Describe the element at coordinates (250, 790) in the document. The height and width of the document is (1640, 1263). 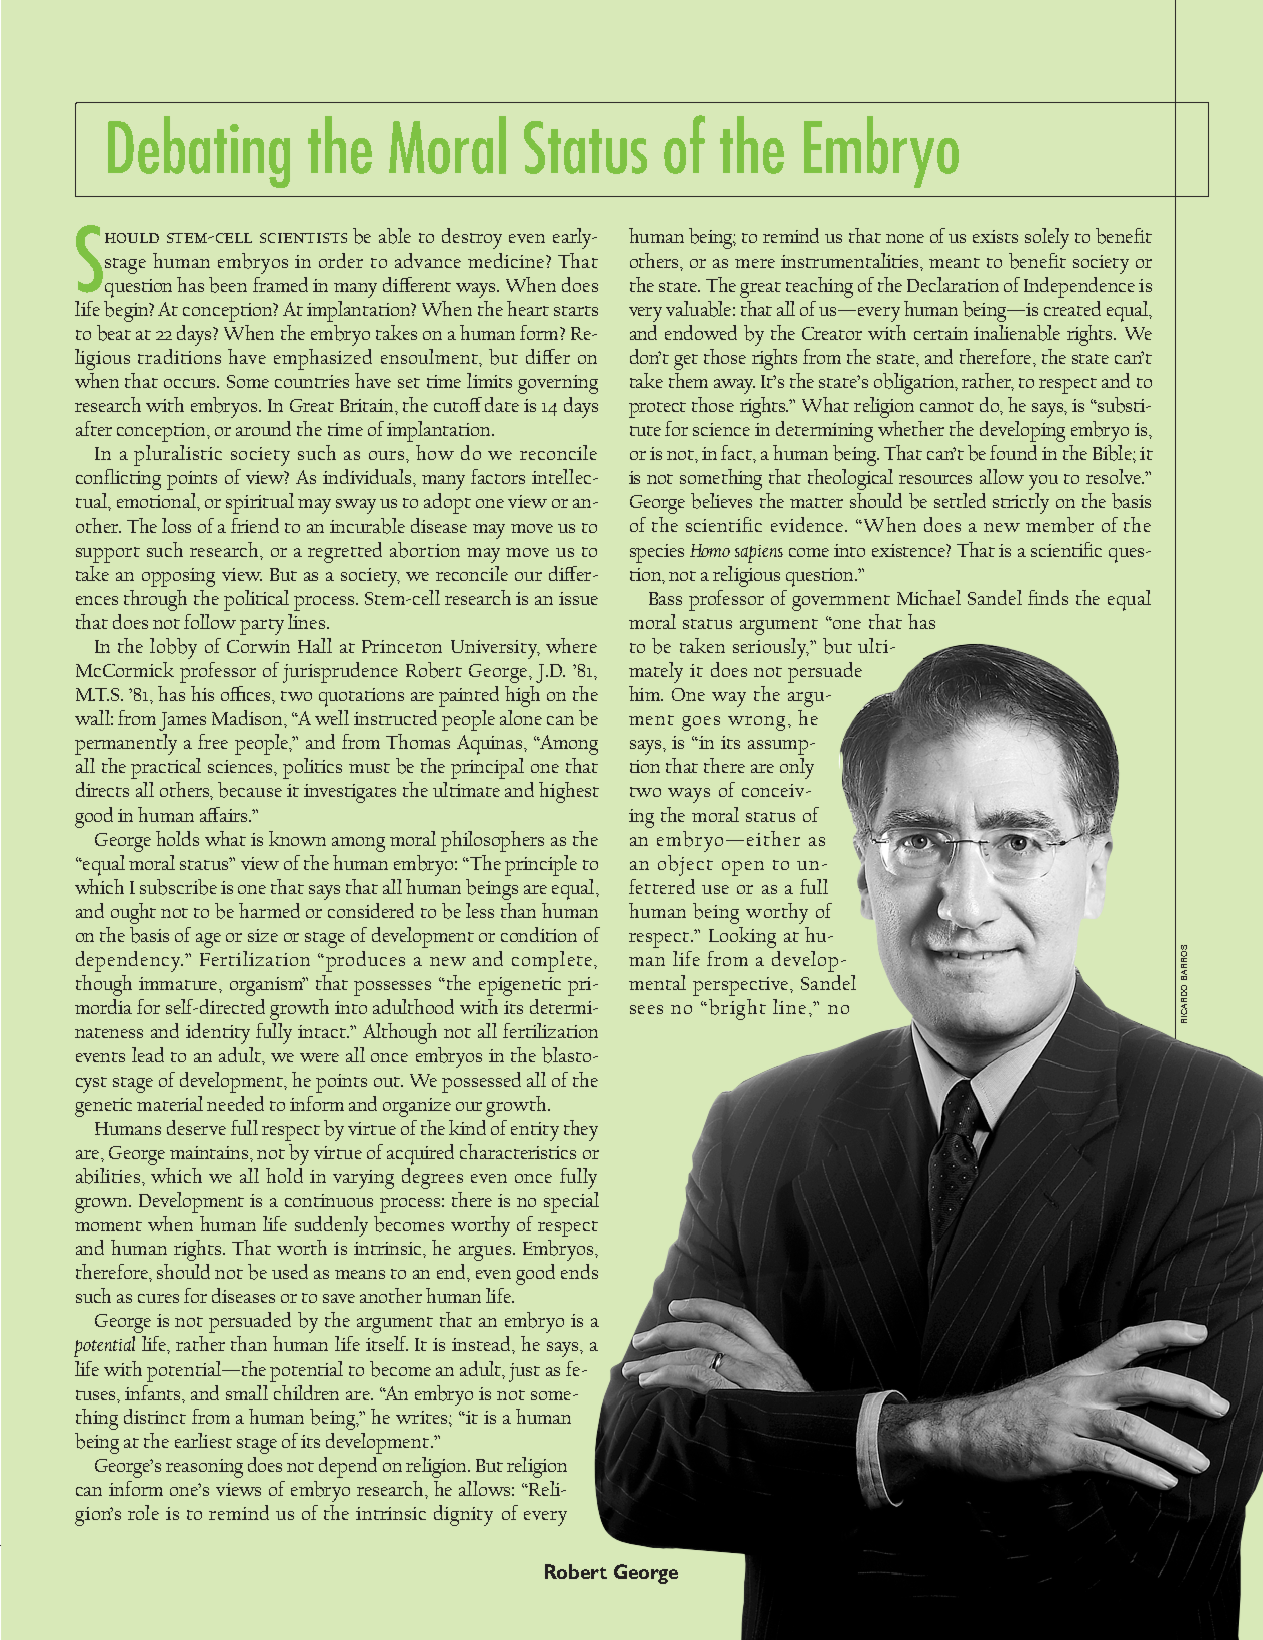
I see `because` at that location.
